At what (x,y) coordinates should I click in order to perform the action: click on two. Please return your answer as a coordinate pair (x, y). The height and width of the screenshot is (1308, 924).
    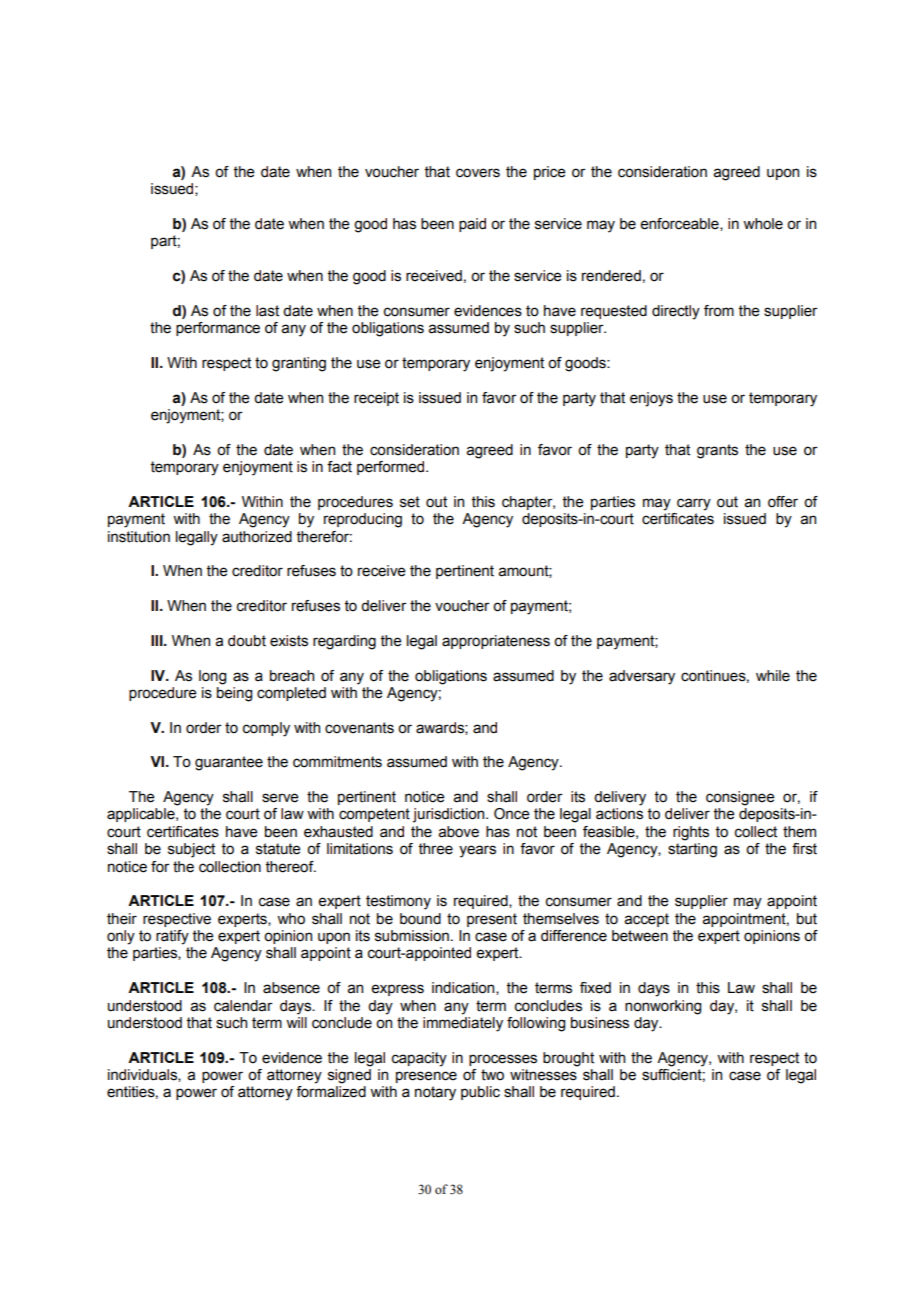
    Looking at the image, I should click on (492, 1075).
